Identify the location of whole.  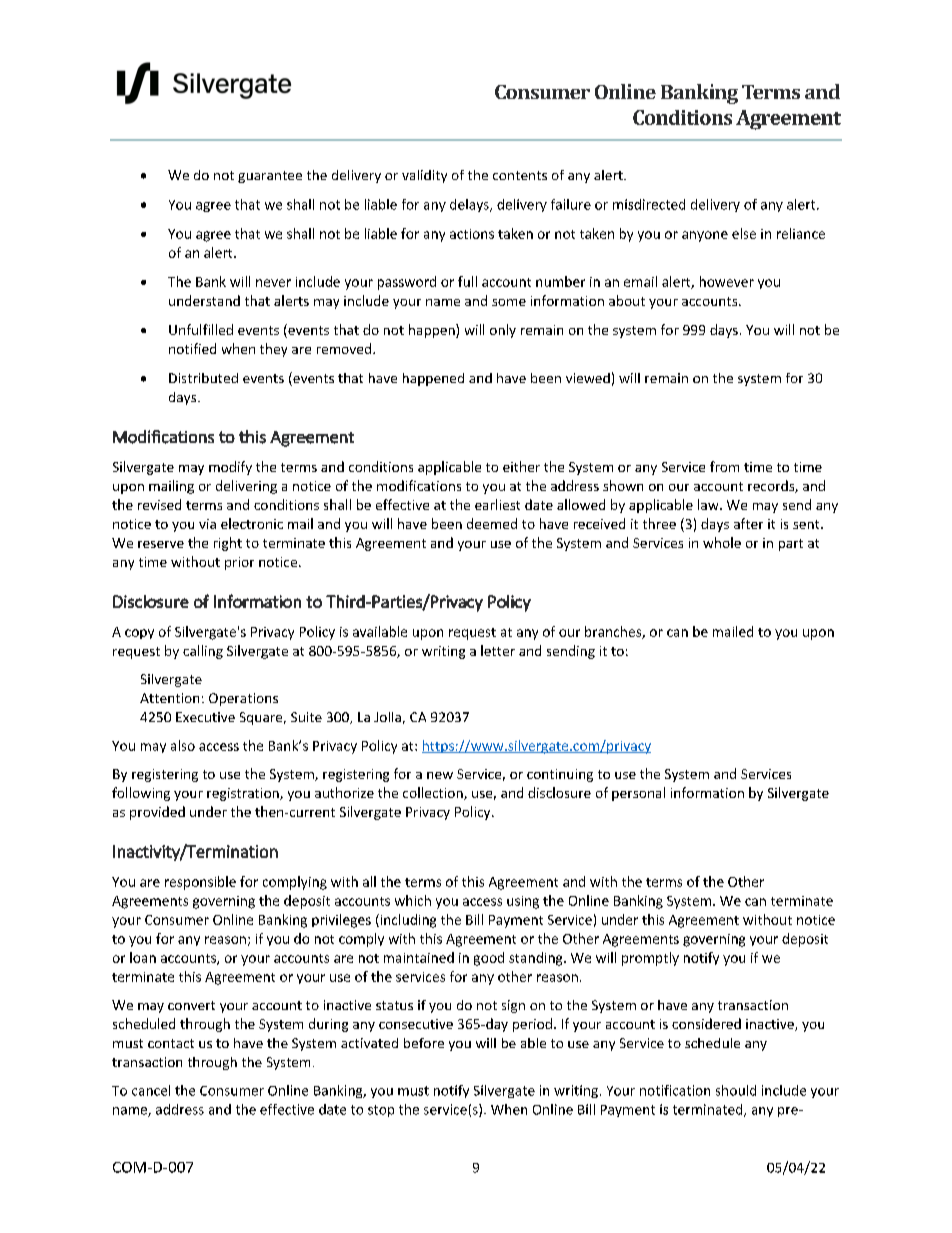
(722, 542).
